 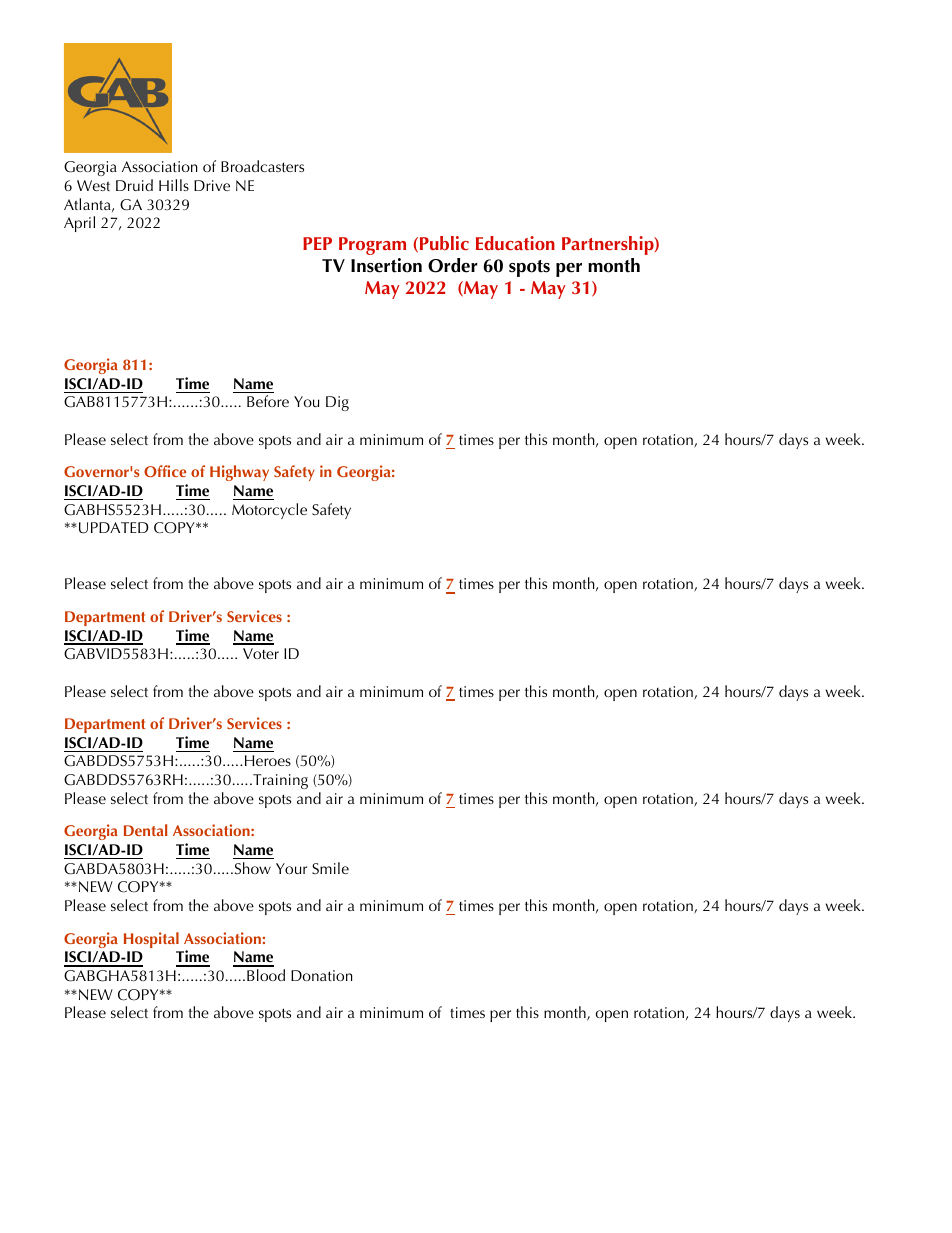 What do you see at coordinates (151, 940) in the page?
I see `Hospital` at bounding box center [151, 940].
